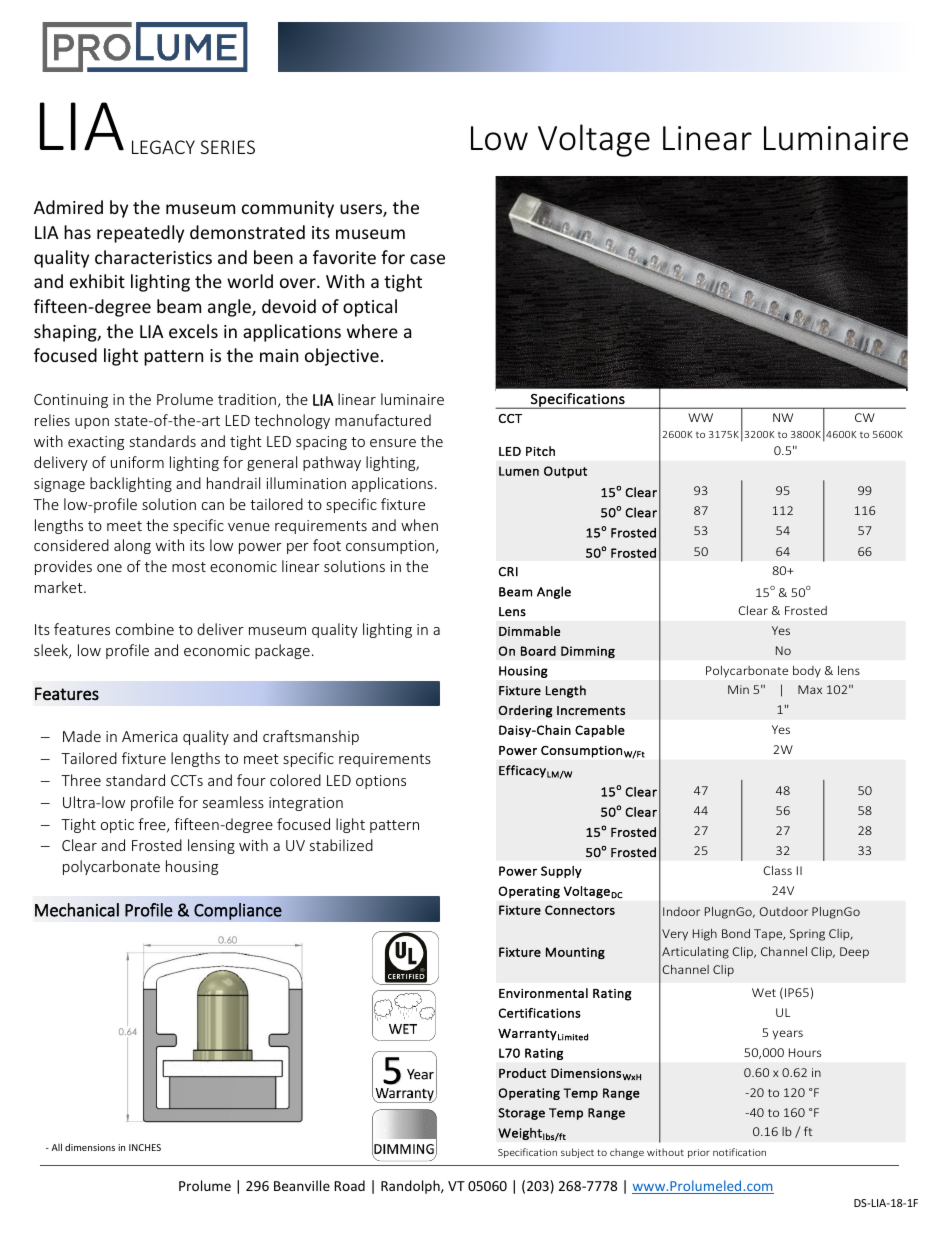 This screenshot has height=1233, width=952. I want to click on repeatedly, so click(140, 234).
